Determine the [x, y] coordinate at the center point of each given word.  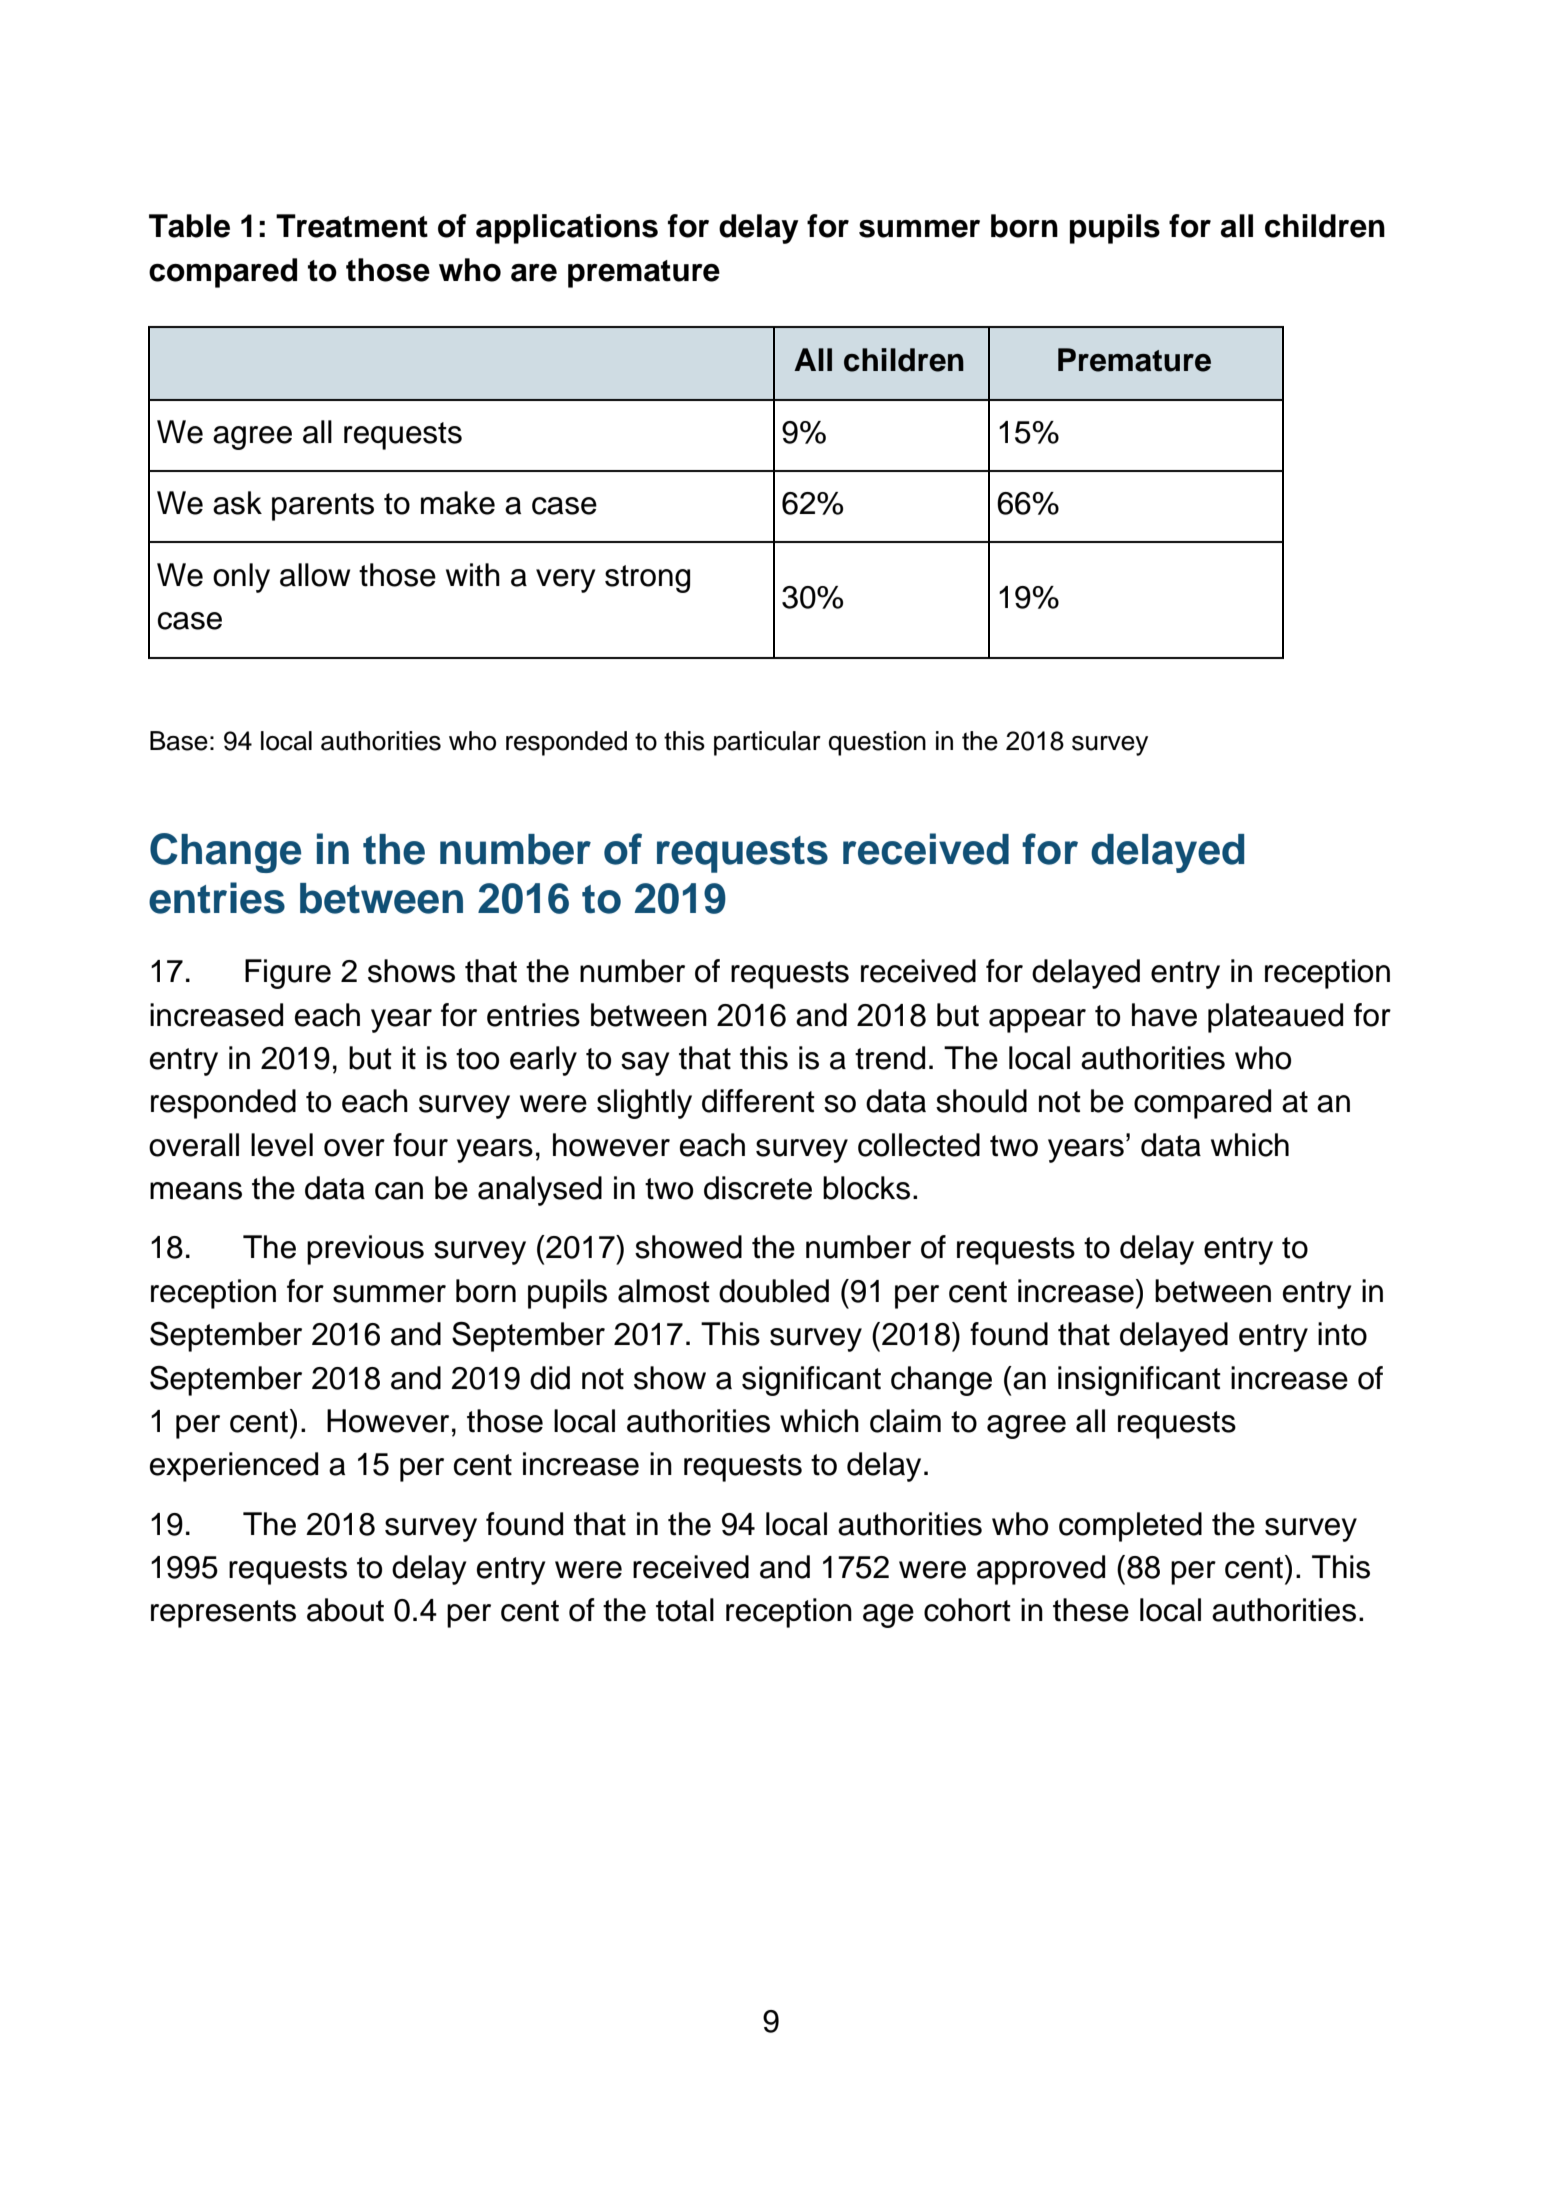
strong [647, 579]
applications [567, 229]
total [685, 1610]
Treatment [352, 226]
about [345, 1610]
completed [1130, 1527]
